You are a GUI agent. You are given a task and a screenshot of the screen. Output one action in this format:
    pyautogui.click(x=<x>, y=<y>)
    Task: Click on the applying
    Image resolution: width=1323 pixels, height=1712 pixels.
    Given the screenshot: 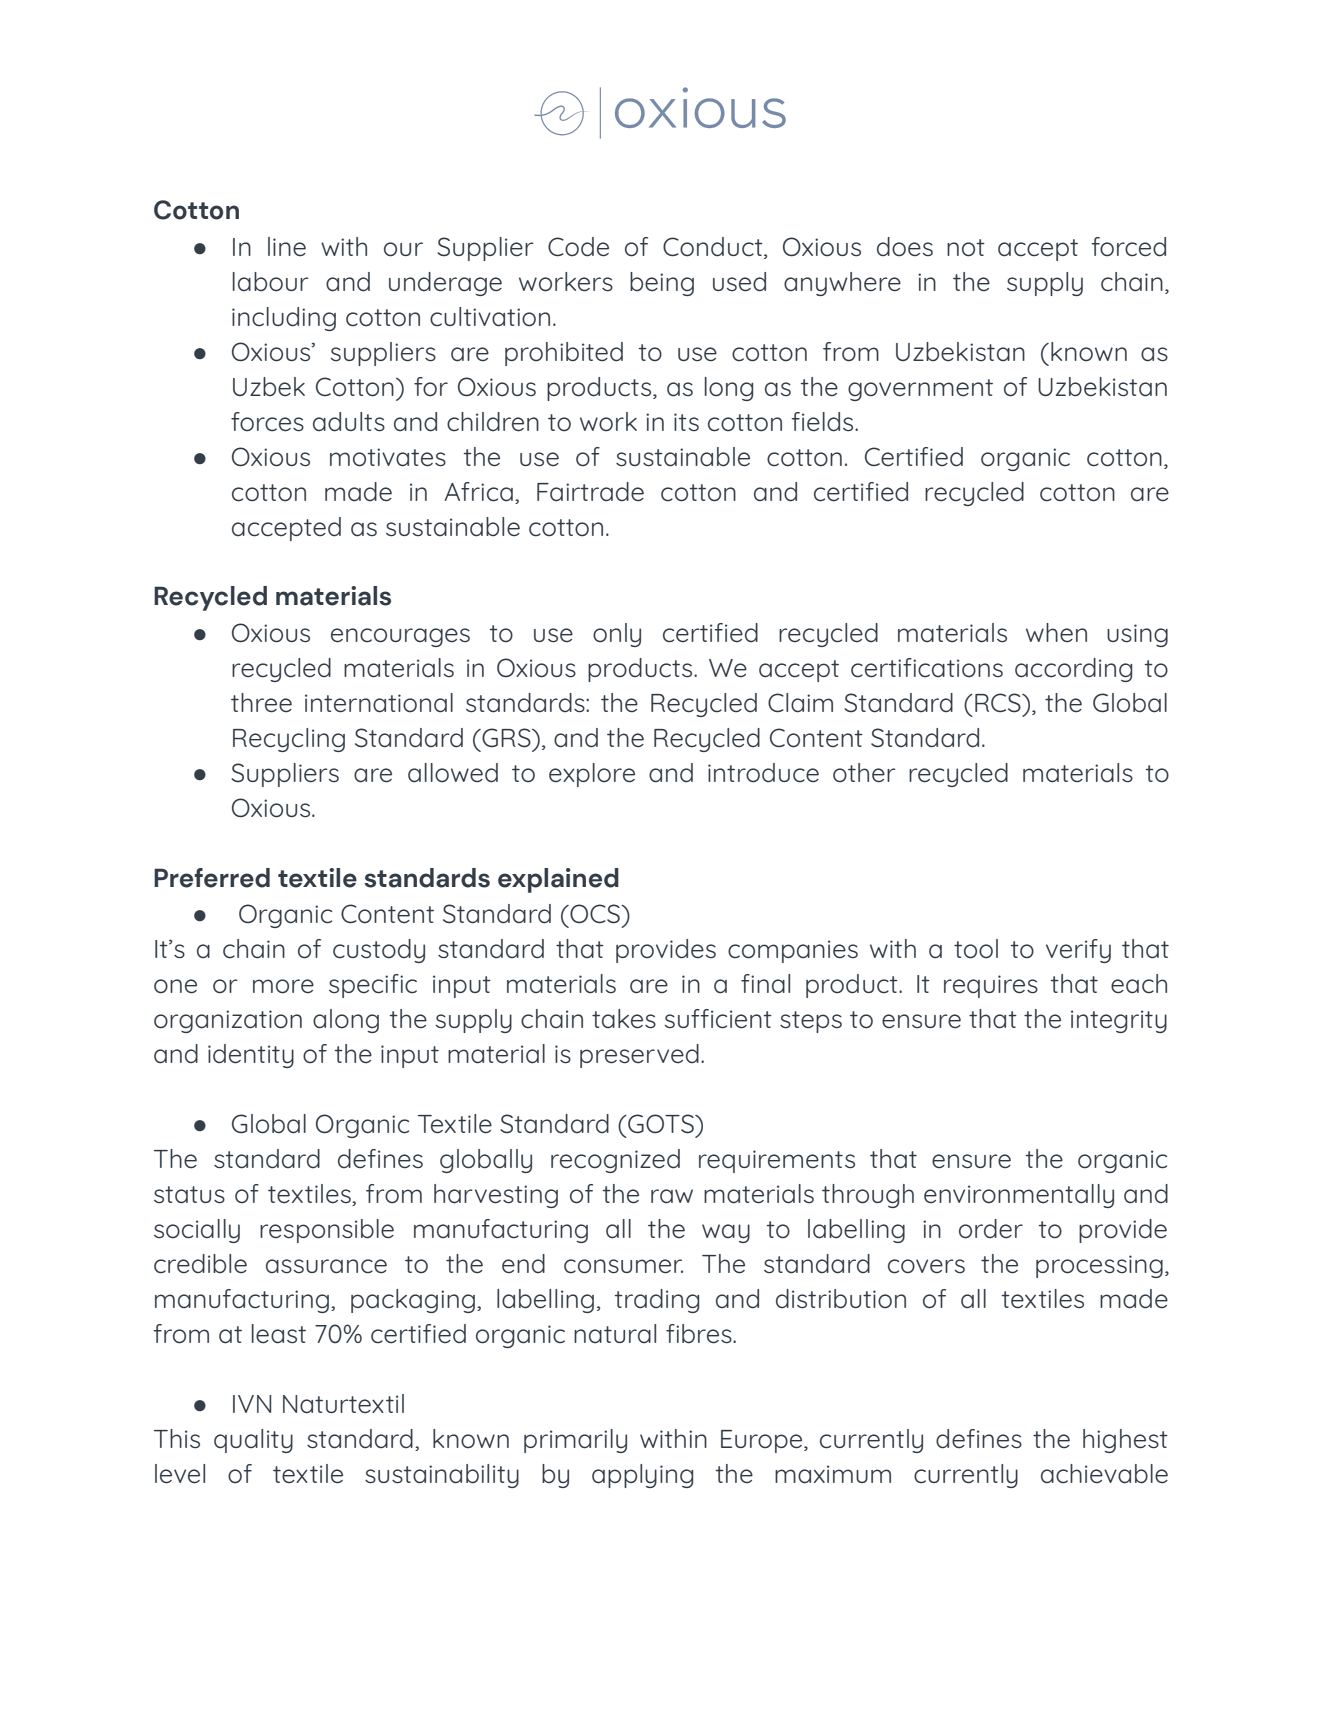 What is the action you would take?
    pyautogui.click(x=642, y=1476)
